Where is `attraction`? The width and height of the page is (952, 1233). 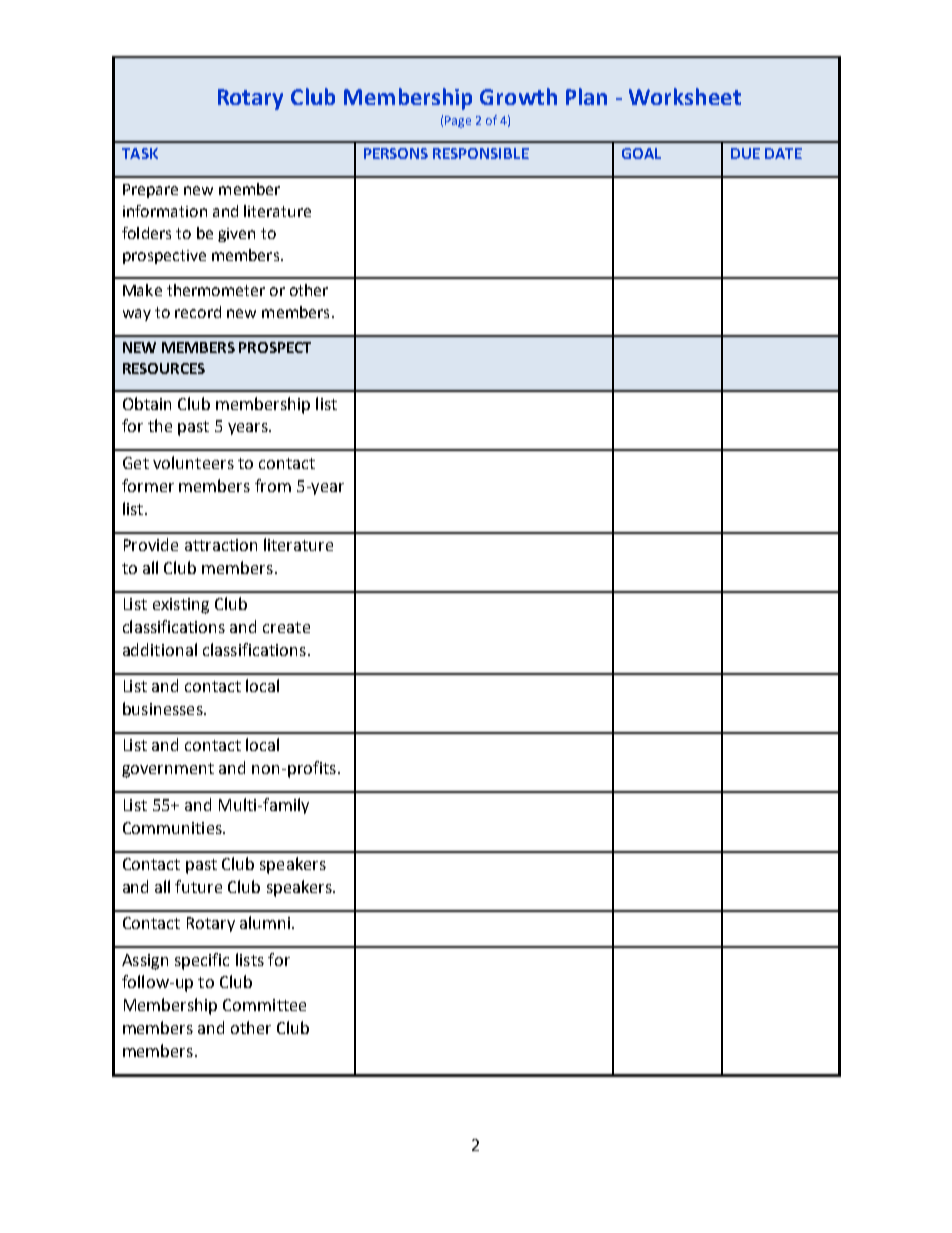
attraction is located at coordinates (221, 545).
